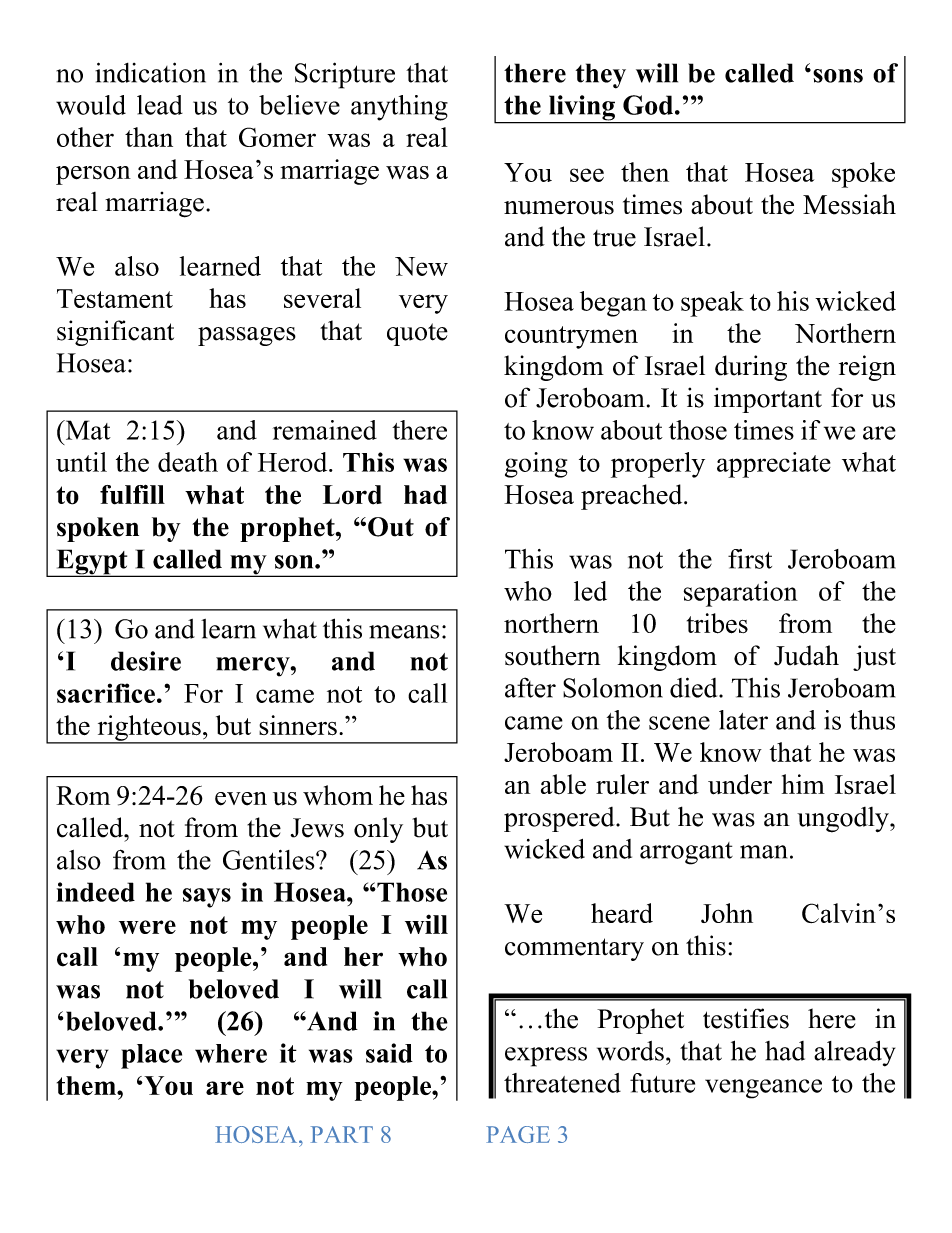 This screenshot has width=952, height=1233. I want to click on anything, so click(399, 108).
